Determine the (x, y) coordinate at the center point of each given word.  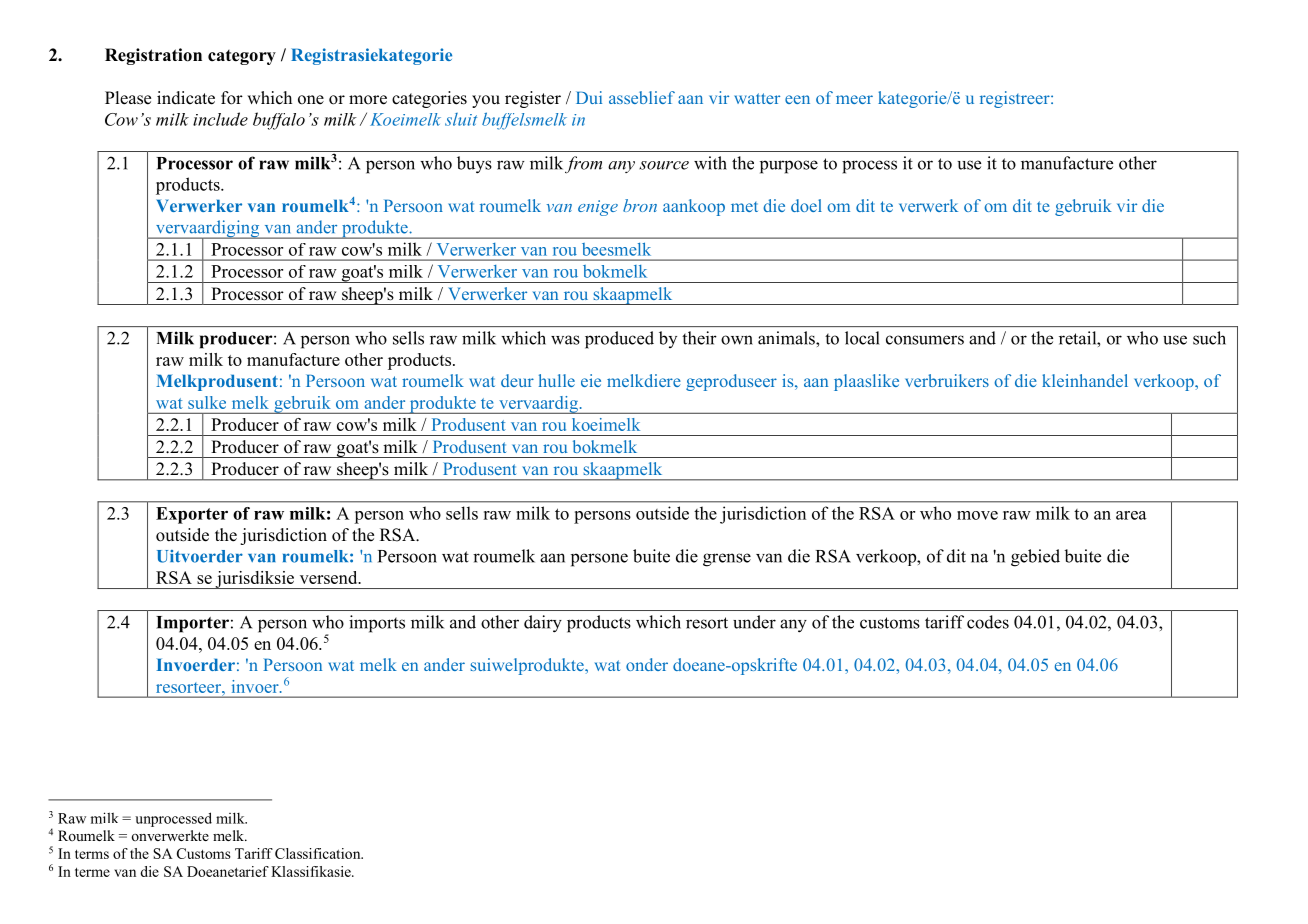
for (232, 98)
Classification (319, 853)
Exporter (192, 515)
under (754, 622)
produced (619, 340)
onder (647, 664)
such (1209, 338)
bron (640, 205)
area (1131, 515)
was (565, 340)
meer (854, 99)
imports (377, 624)
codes (988, 622)
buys (474, 165)
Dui (589, 97)
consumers (925, 340)
